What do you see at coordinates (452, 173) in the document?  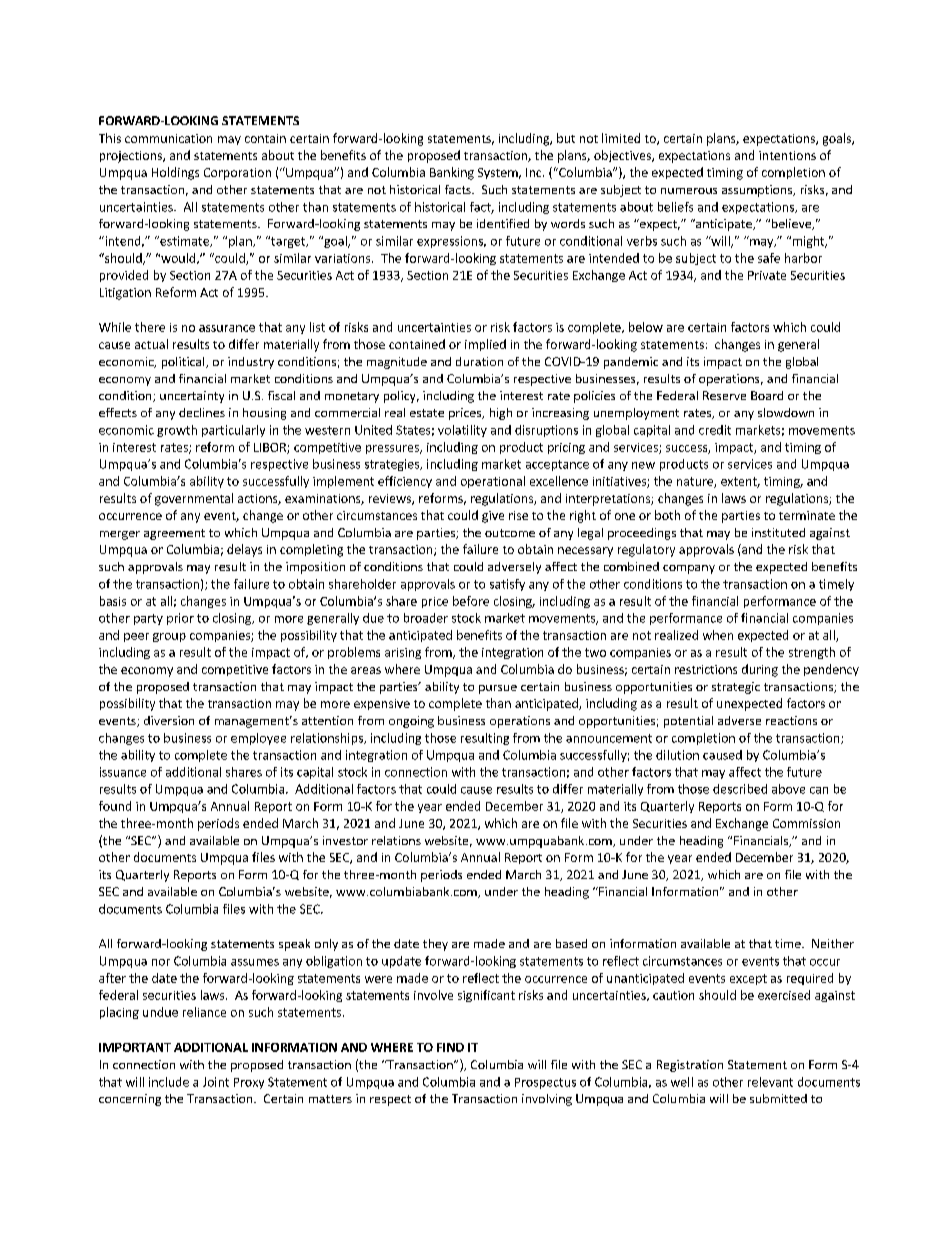 I see `Banking` at bounding box center [452, 173].
